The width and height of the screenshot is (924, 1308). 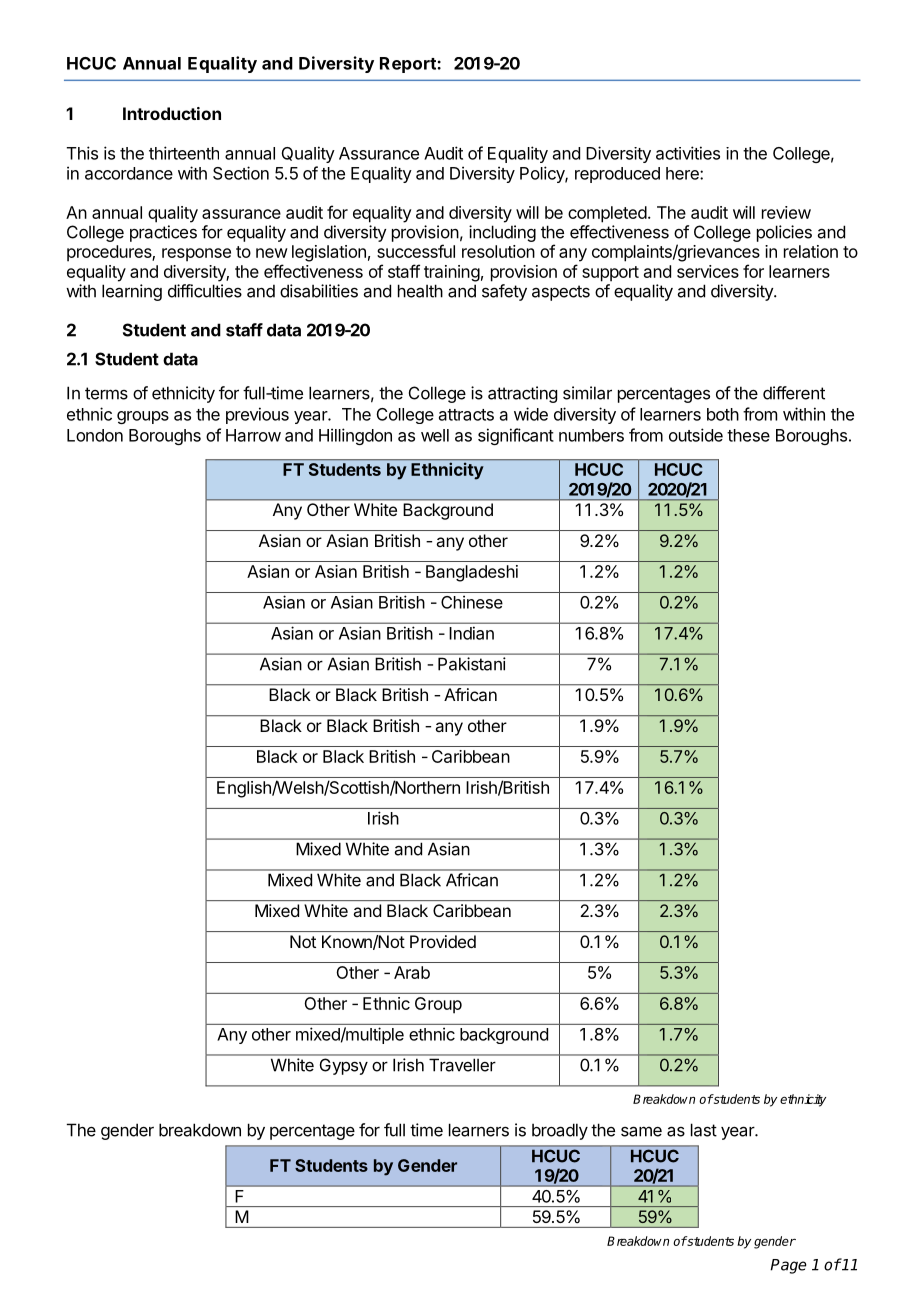 I want to click on activities, so click(x=688, y=153).
